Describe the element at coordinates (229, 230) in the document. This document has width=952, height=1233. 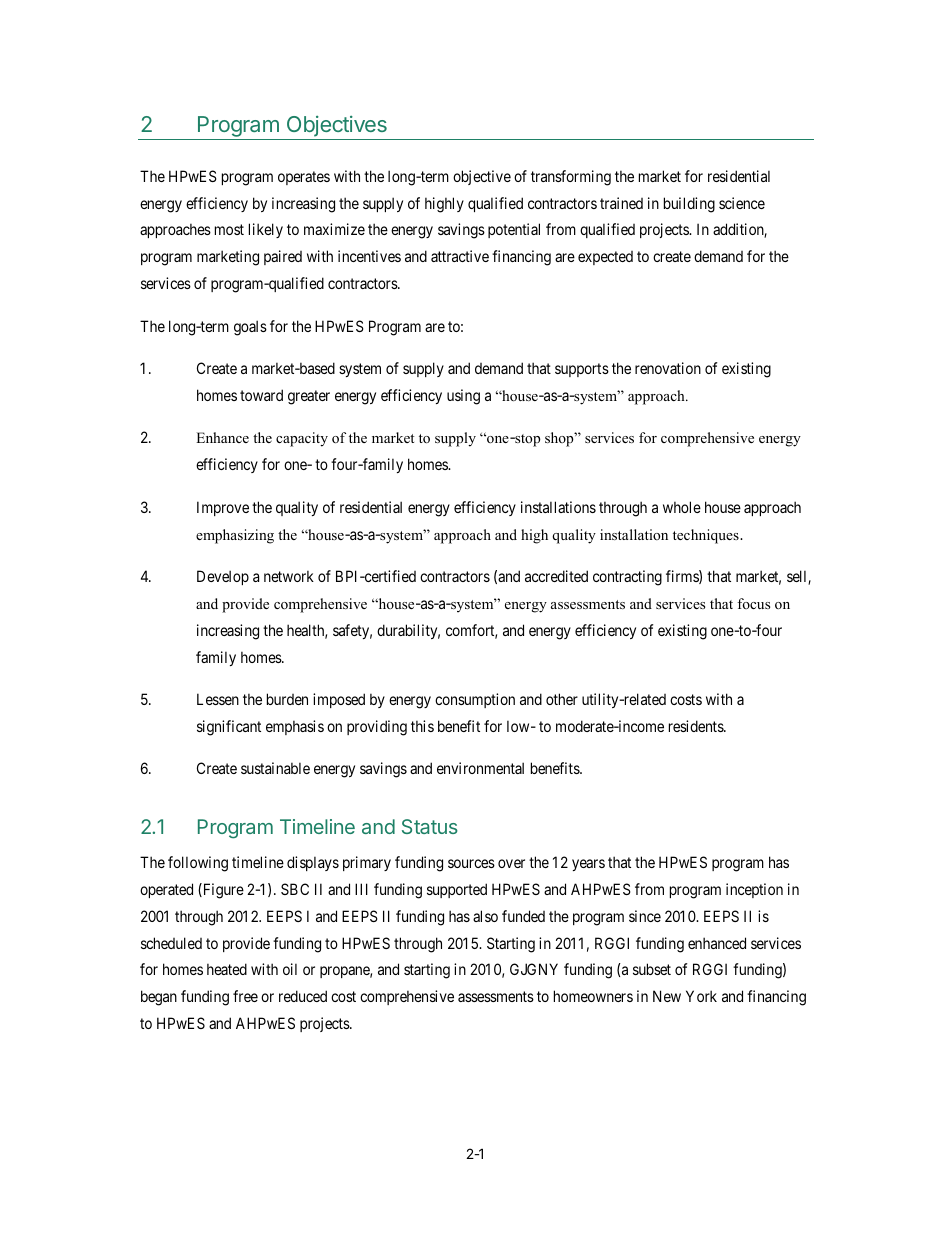
I see `most` at that location.
